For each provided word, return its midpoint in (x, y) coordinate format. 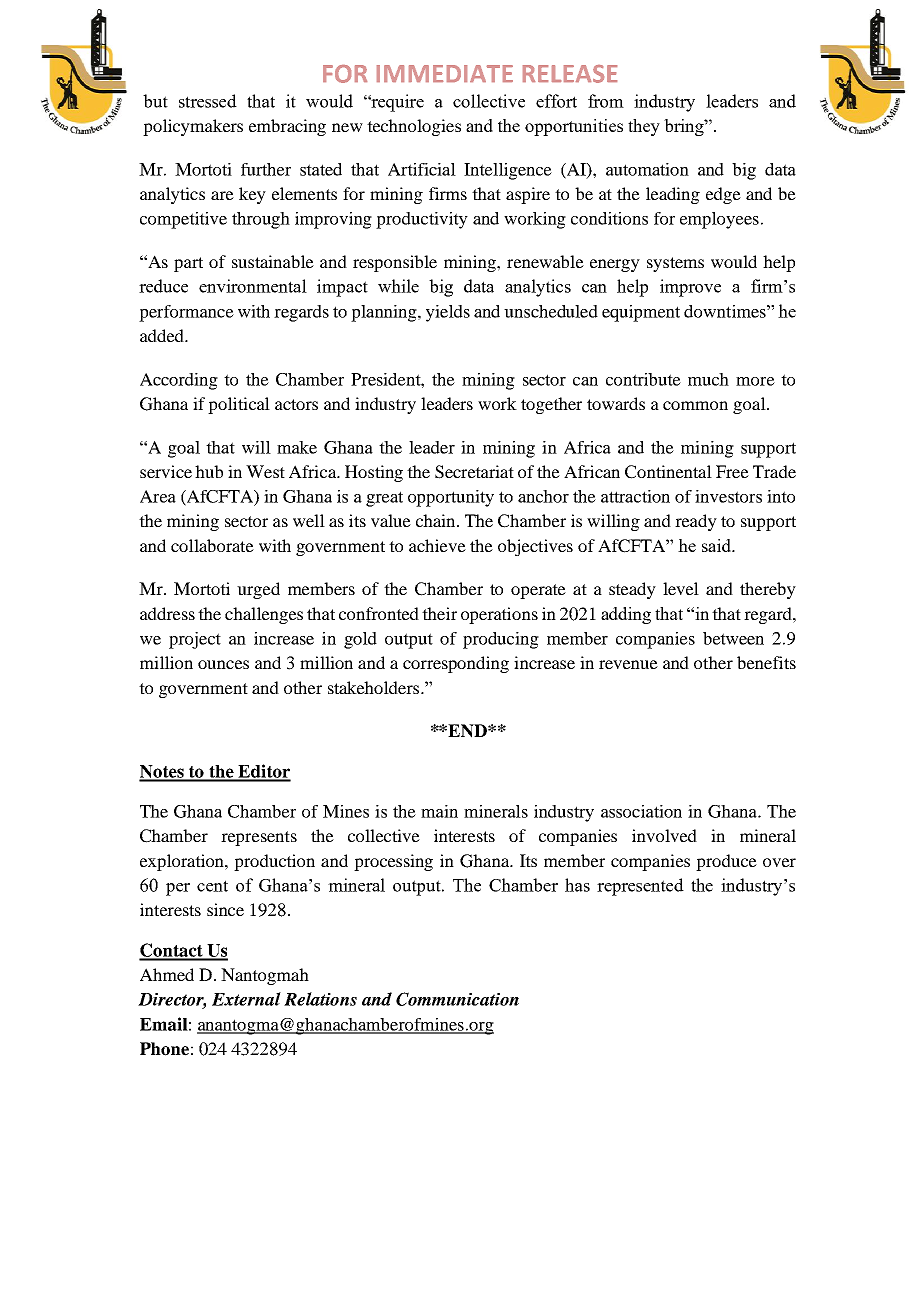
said (717, 545)
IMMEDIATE (445, 73)
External (246, 999)
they (644, 127)
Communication (457, 999)
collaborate (212, 545)
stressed (208, 101)
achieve (437, 545)
